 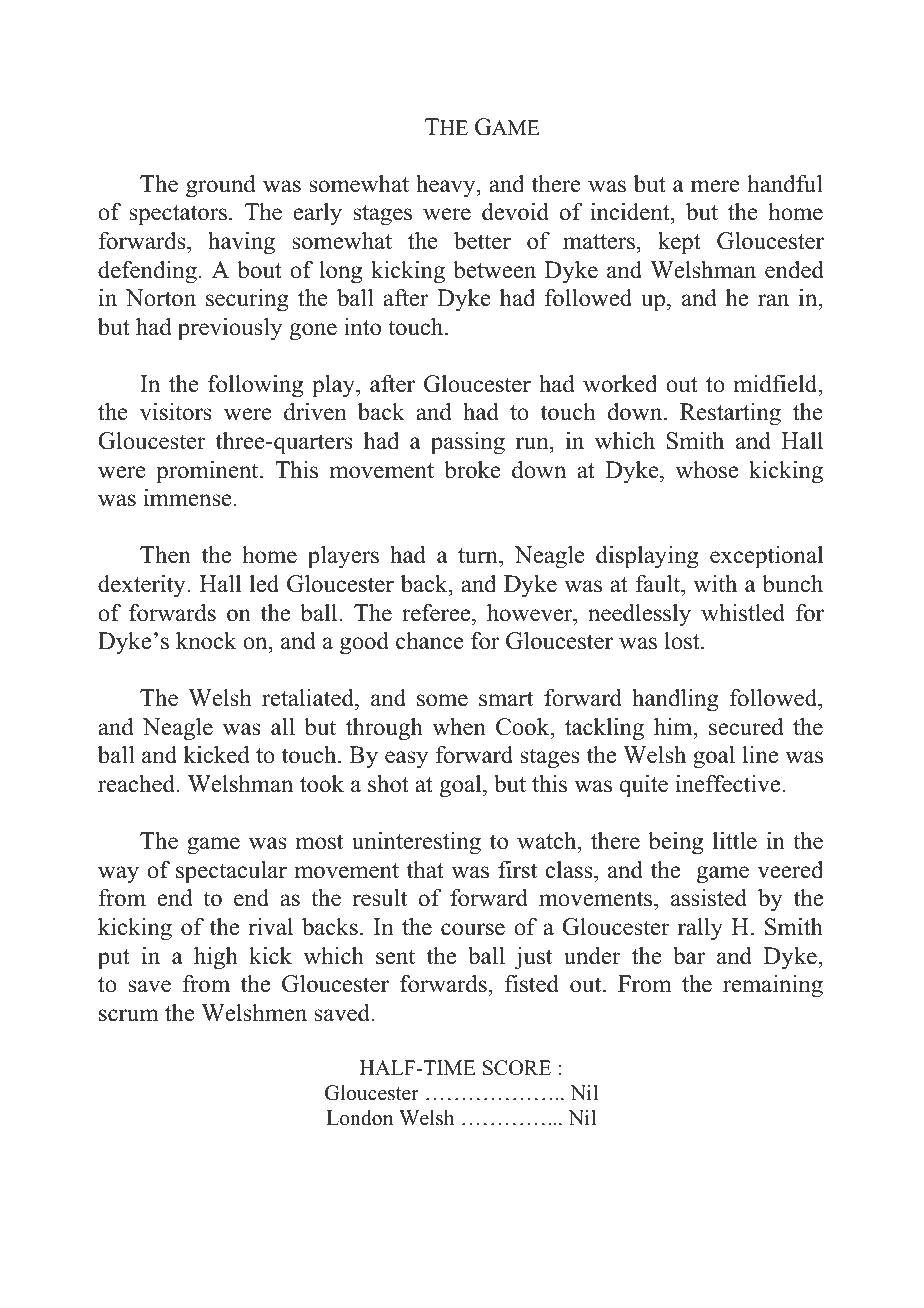 What do you see at coordinates (773, 986) in the document?
I see `remaining` at bounding box center [773, 986].
